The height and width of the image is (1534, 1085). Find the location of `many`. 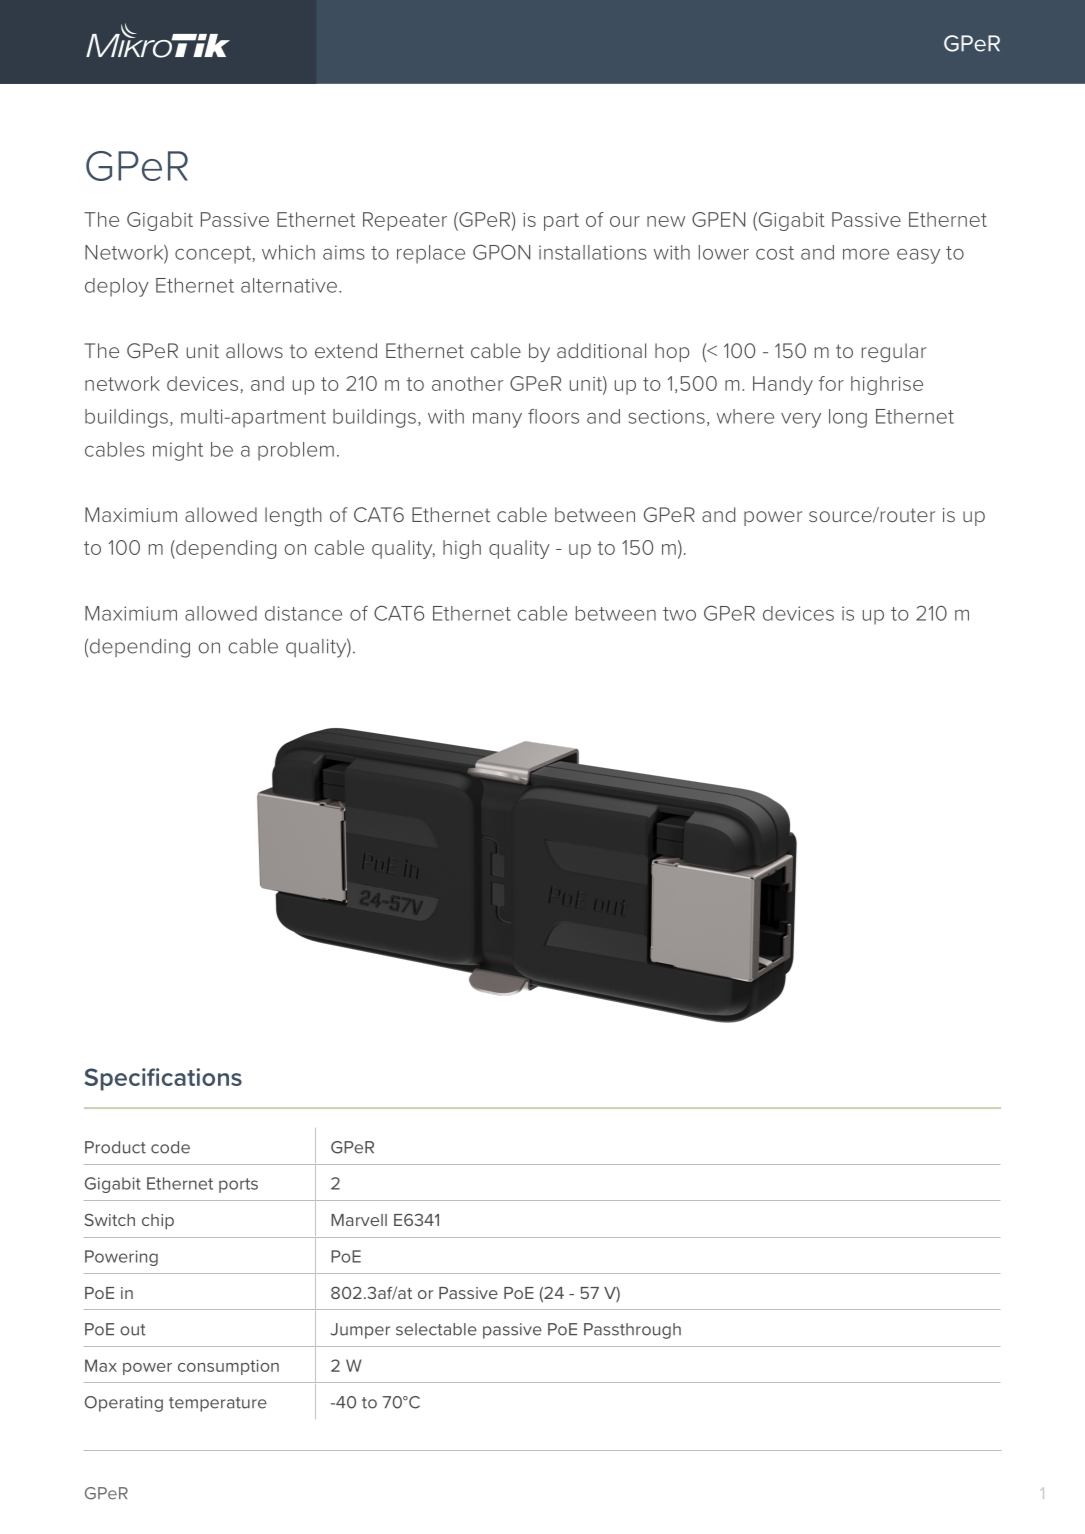

many is located at coordinates (497, 420).
